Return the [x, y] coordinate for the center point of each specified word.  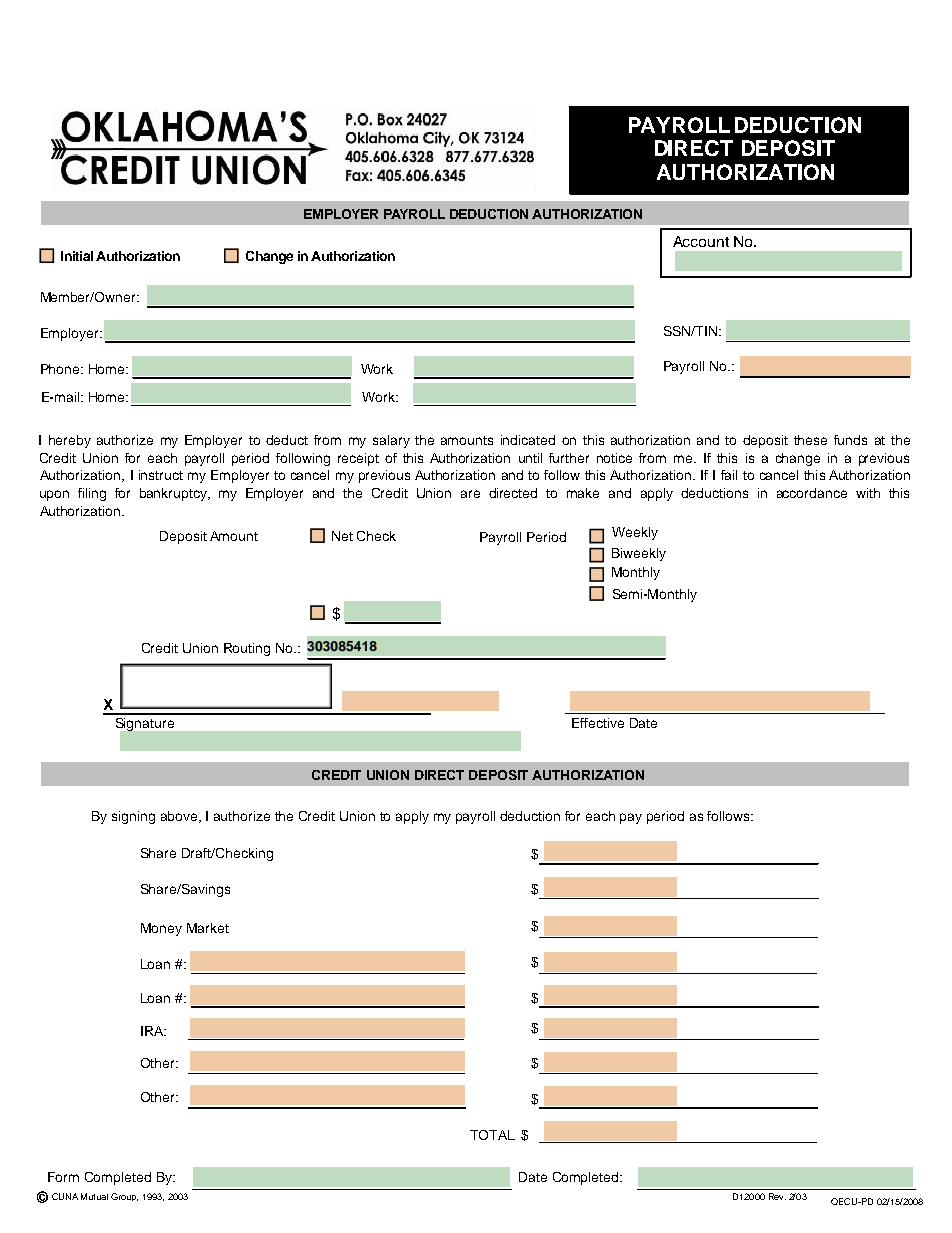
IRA [153, 1031]
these [810, 440]
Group [124, 1197]
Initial [77, 256]
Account [701, 241]
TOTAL [492, 1135]
